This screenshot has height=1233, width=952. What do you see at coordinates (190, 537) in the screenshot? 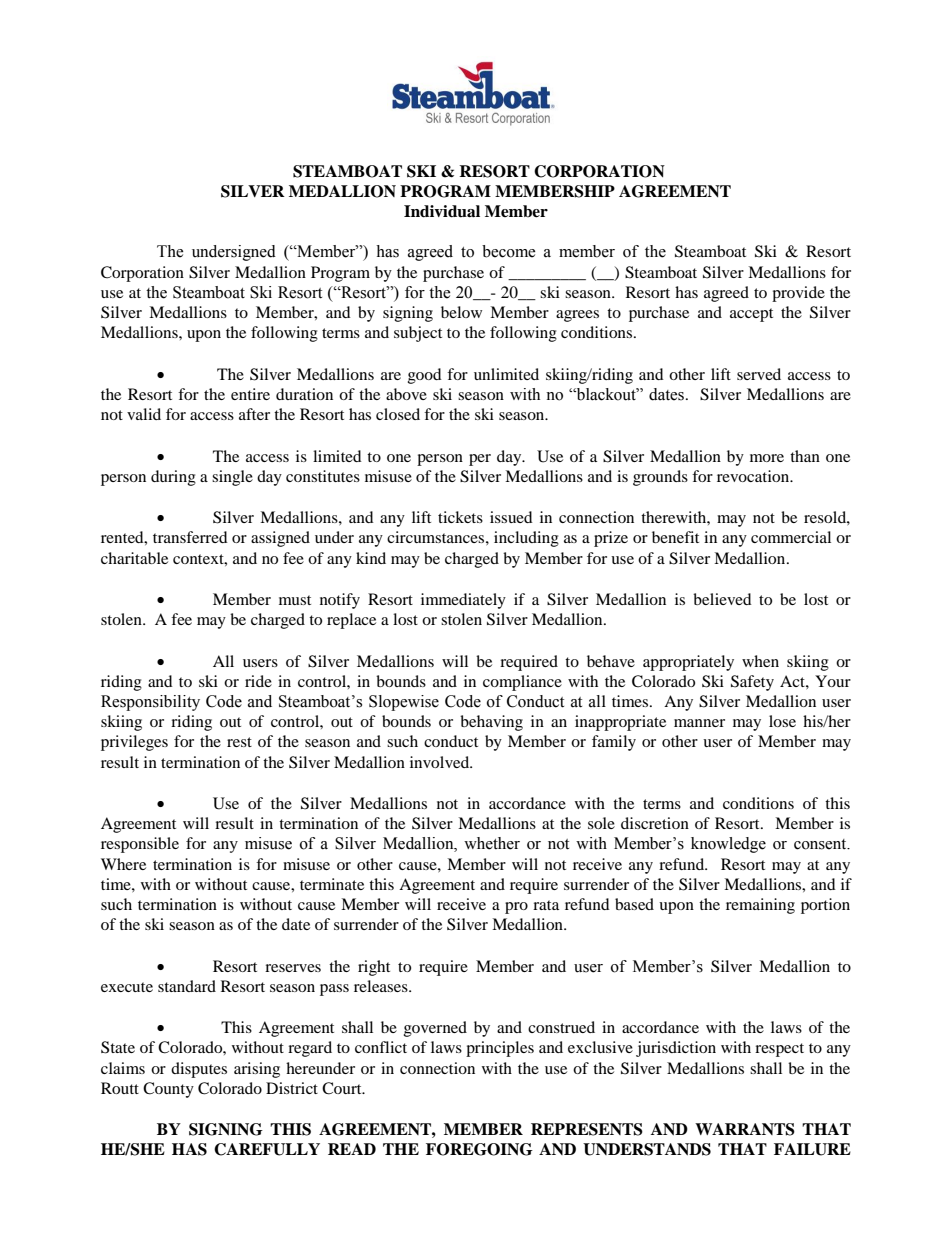
I see `transferred` at bounding box center [190, 537].
